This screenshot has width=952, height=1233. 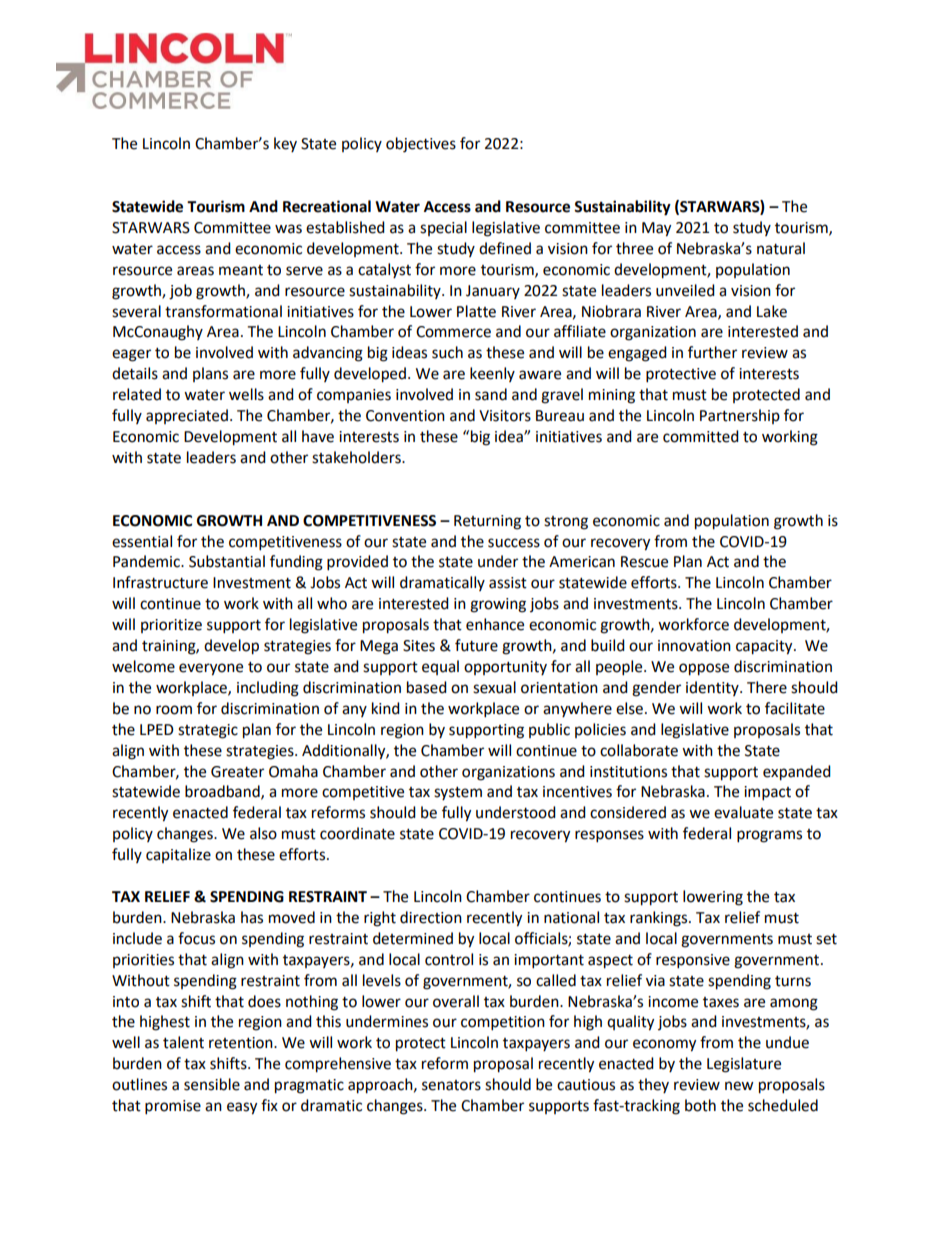 I want to click on appreciated, so click(x=187, y=416).
